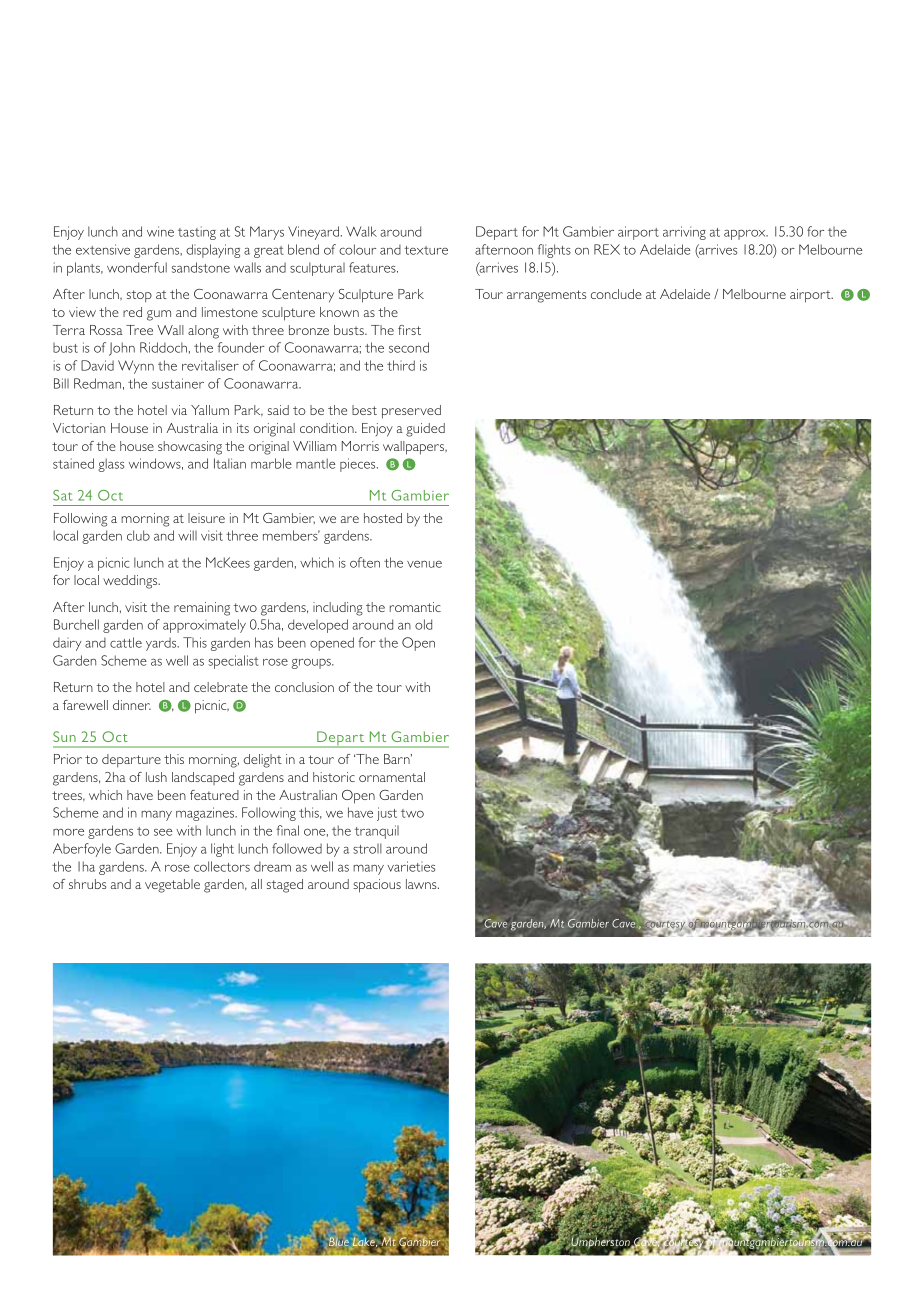 This document has width=924, height=1308. I want to click on REX, so click(607, 249).
